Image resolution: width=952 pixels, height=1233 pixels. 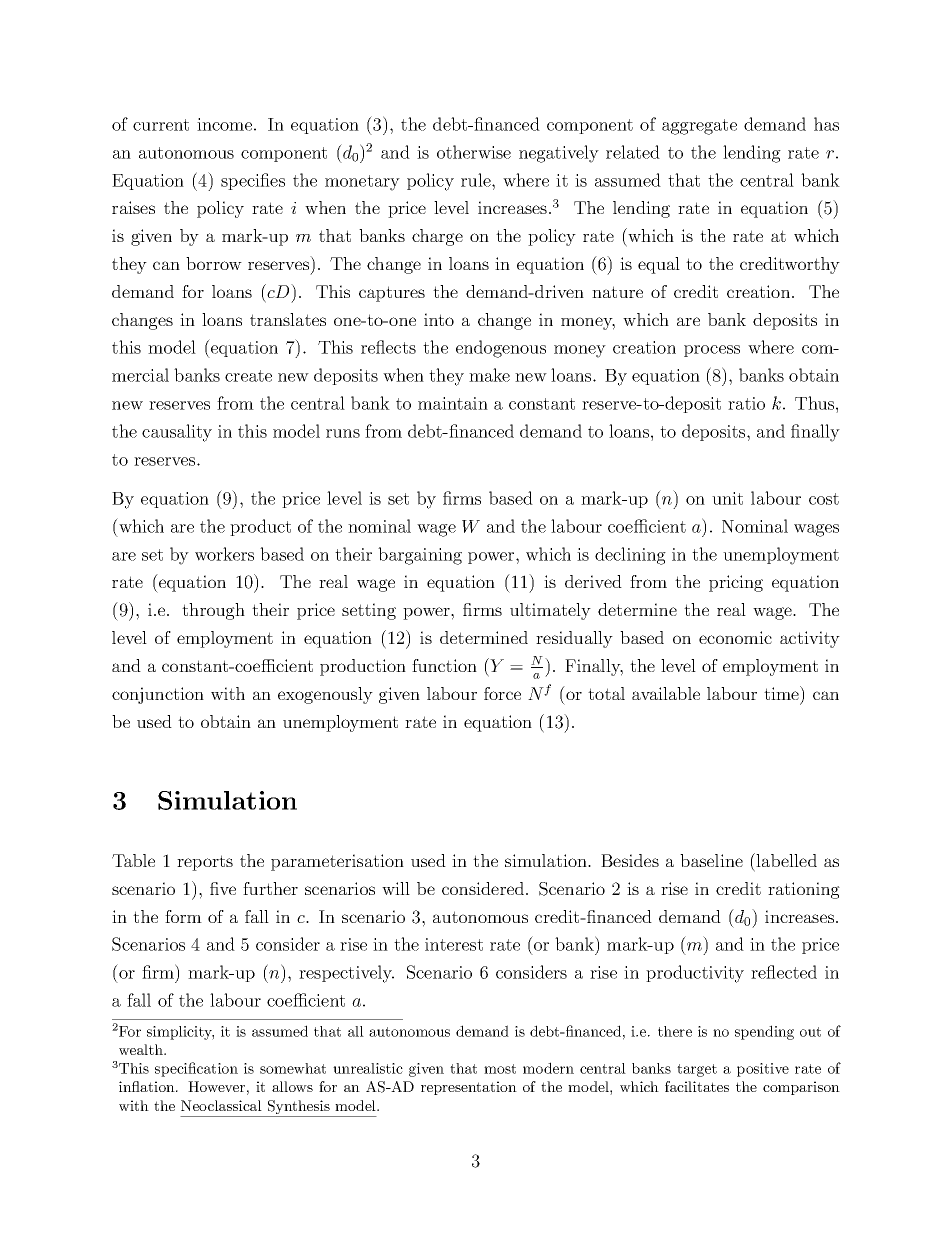 What do you see at coordinates (196, 1069) in the document?
I see `specification` at bounding box center [196, 1069].
